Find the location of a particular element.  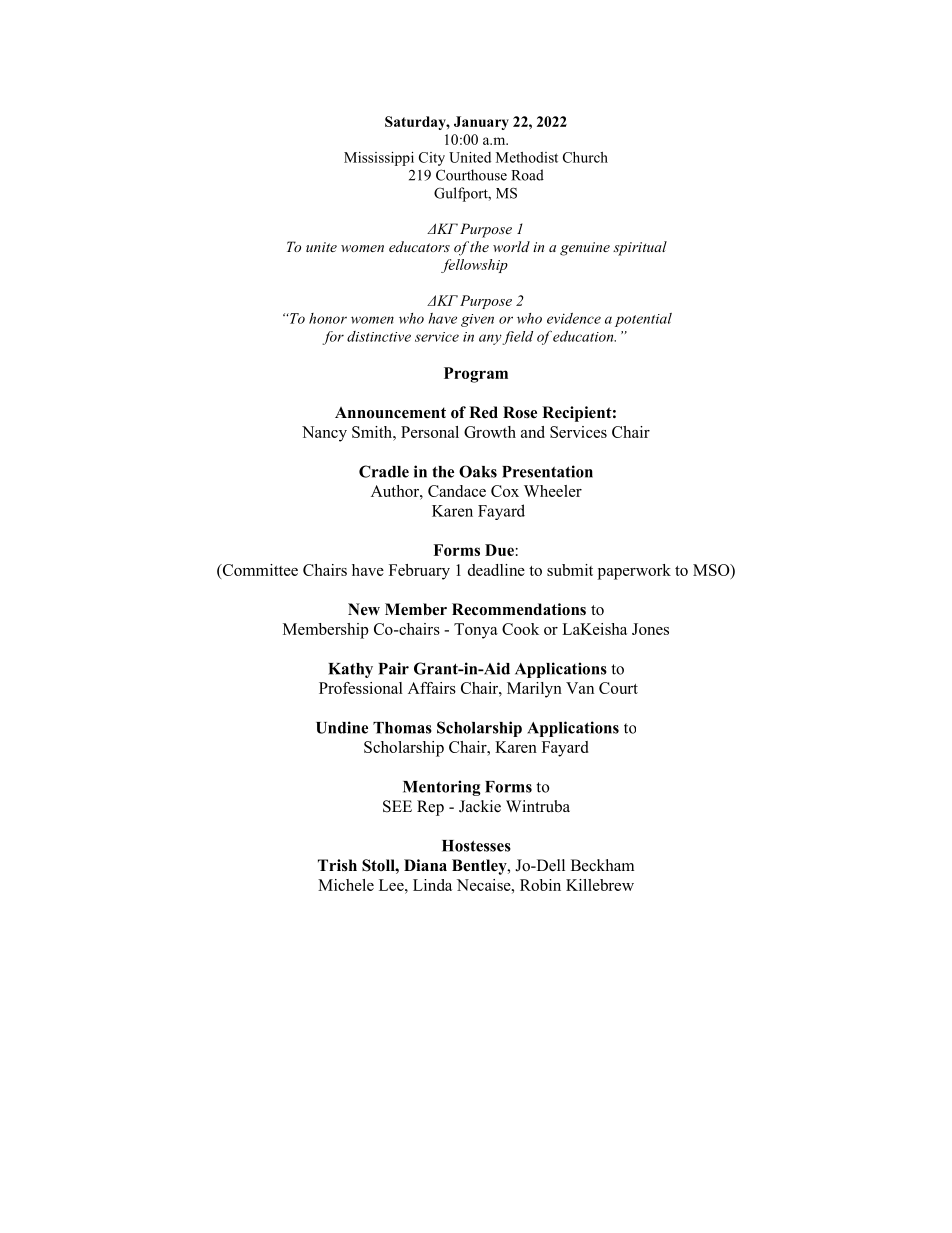

Nancy is located at coordinates (324, 434).
